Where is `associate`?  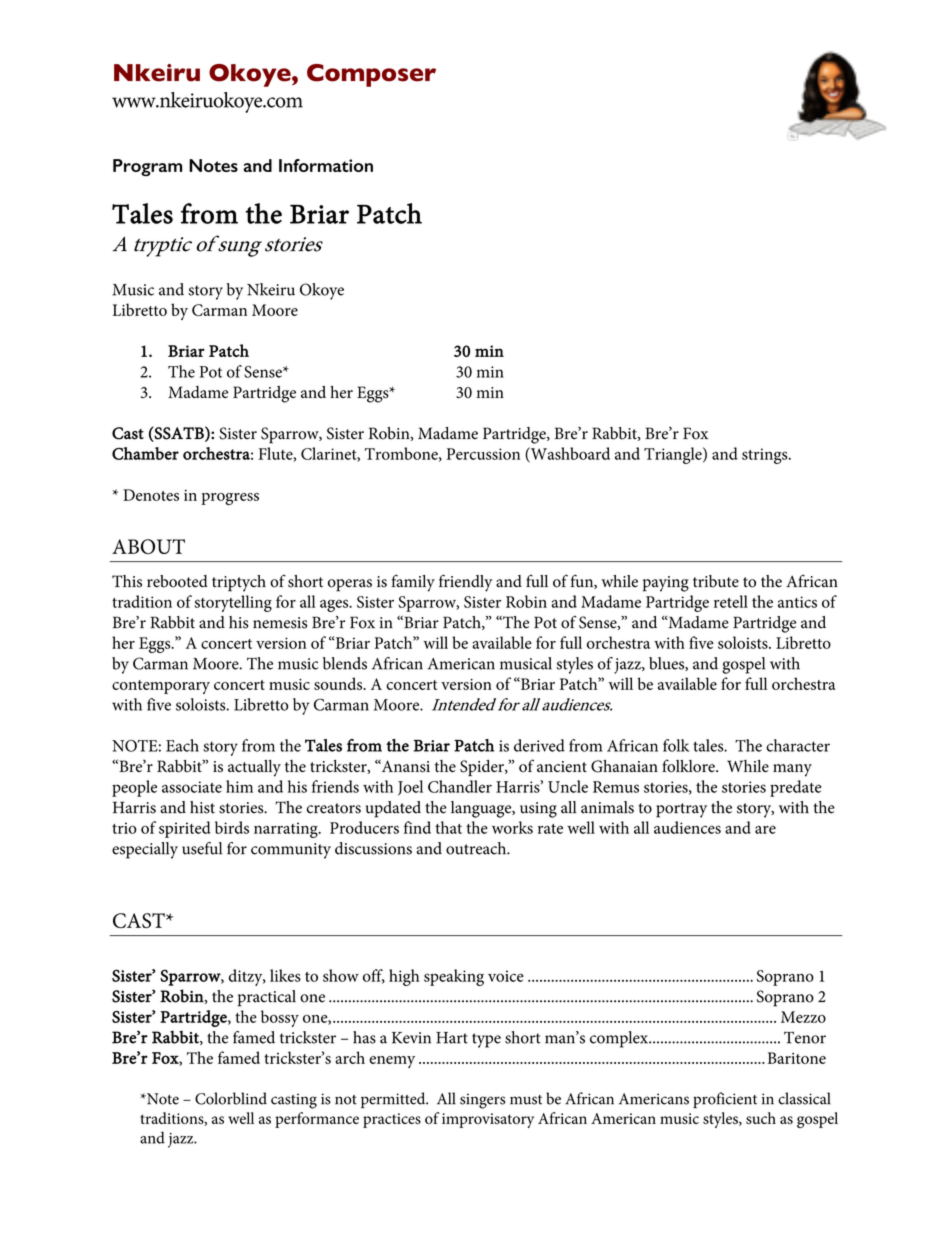 associate is located at coordinates (192, 787).
